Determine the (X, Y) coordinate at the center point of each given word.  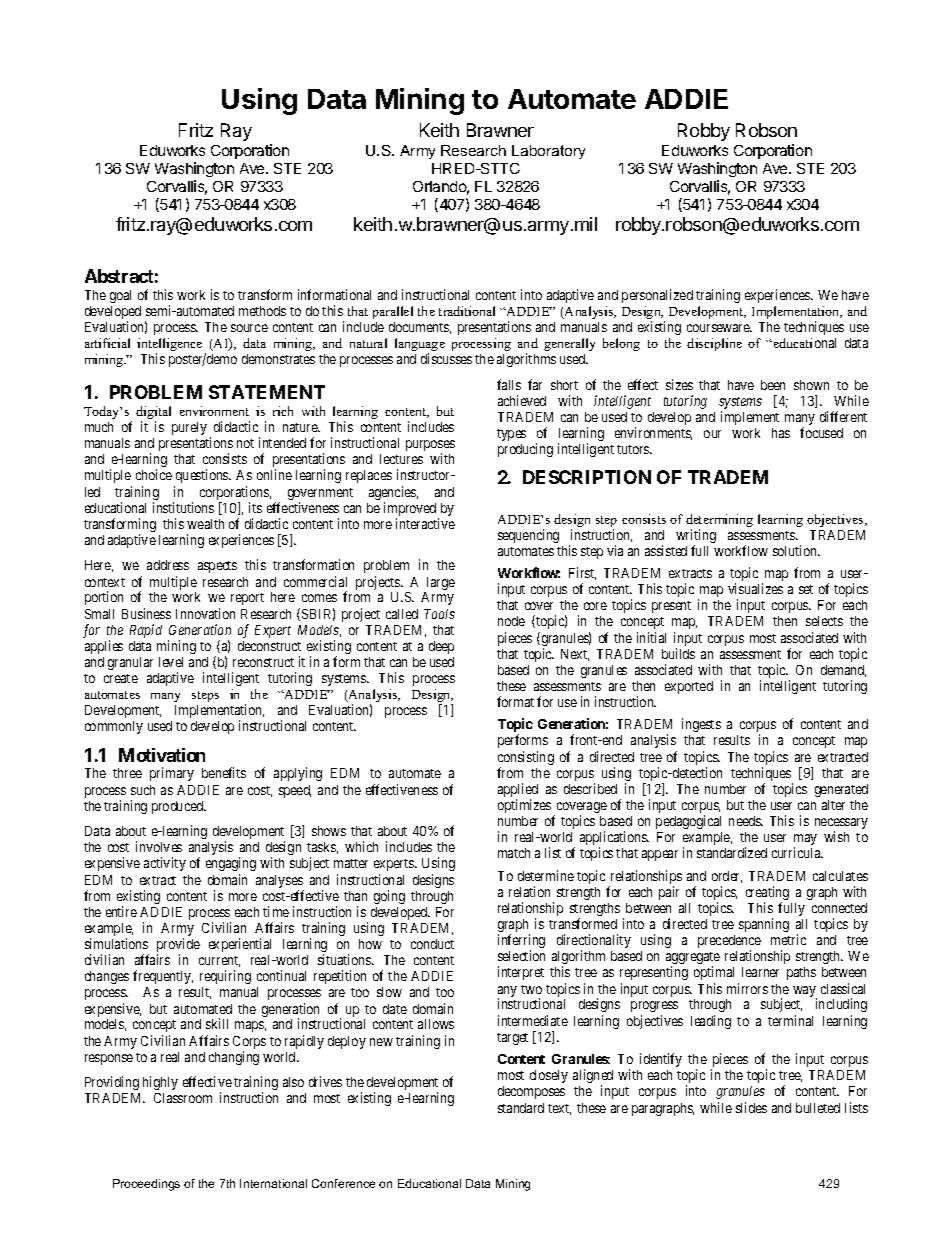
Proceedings (146, 1185)
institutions (183, 507)
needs (746, 821)
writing (696, 537)
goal (120, 296)
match (514, 853)
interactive (425, 523)
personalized (657, 296)
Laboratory (548, 152)
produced (179, 807)
